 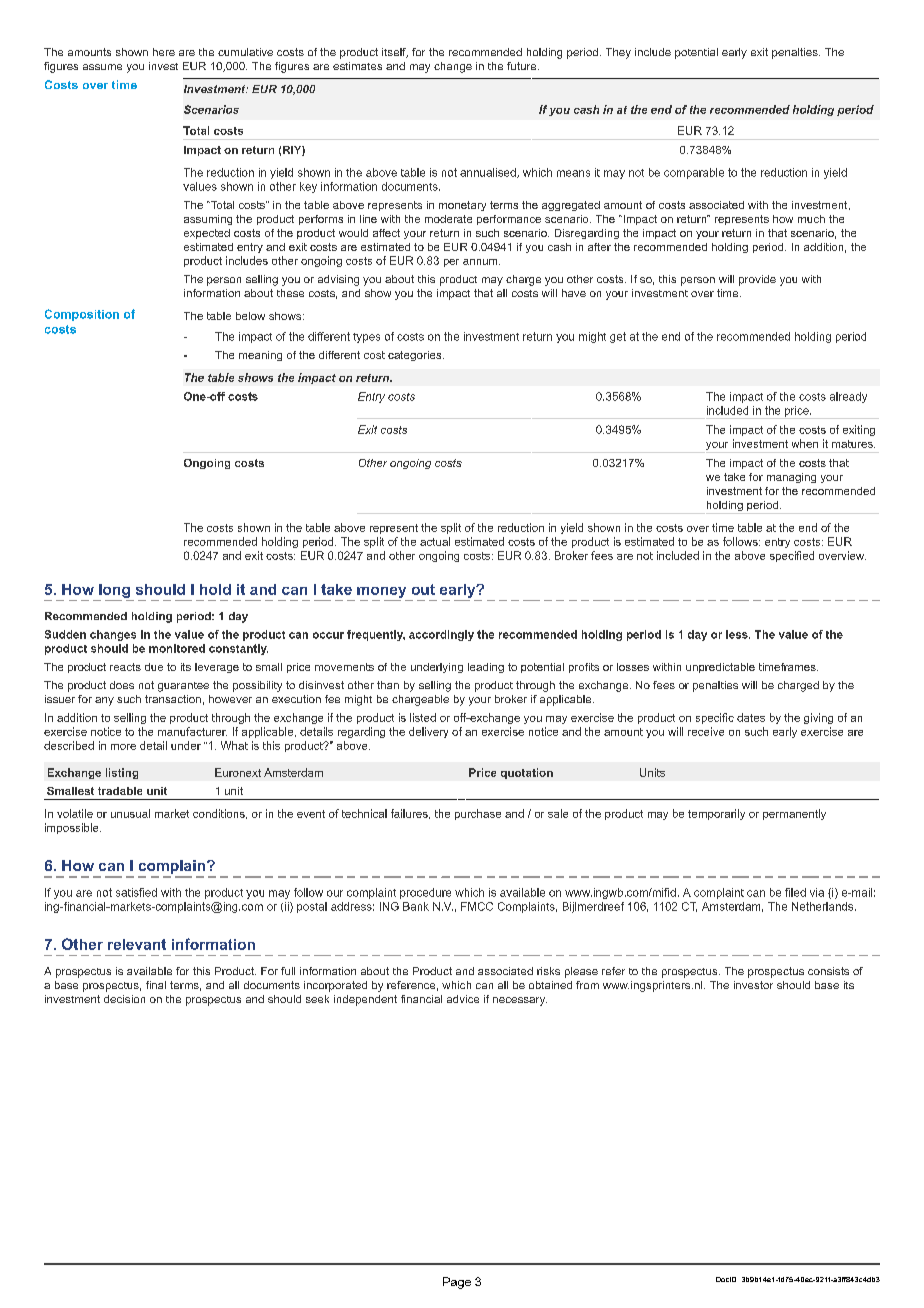 What do you see at coordinates (486, 668) in the document?
I see `leading` at bounding box center [486, 668].
